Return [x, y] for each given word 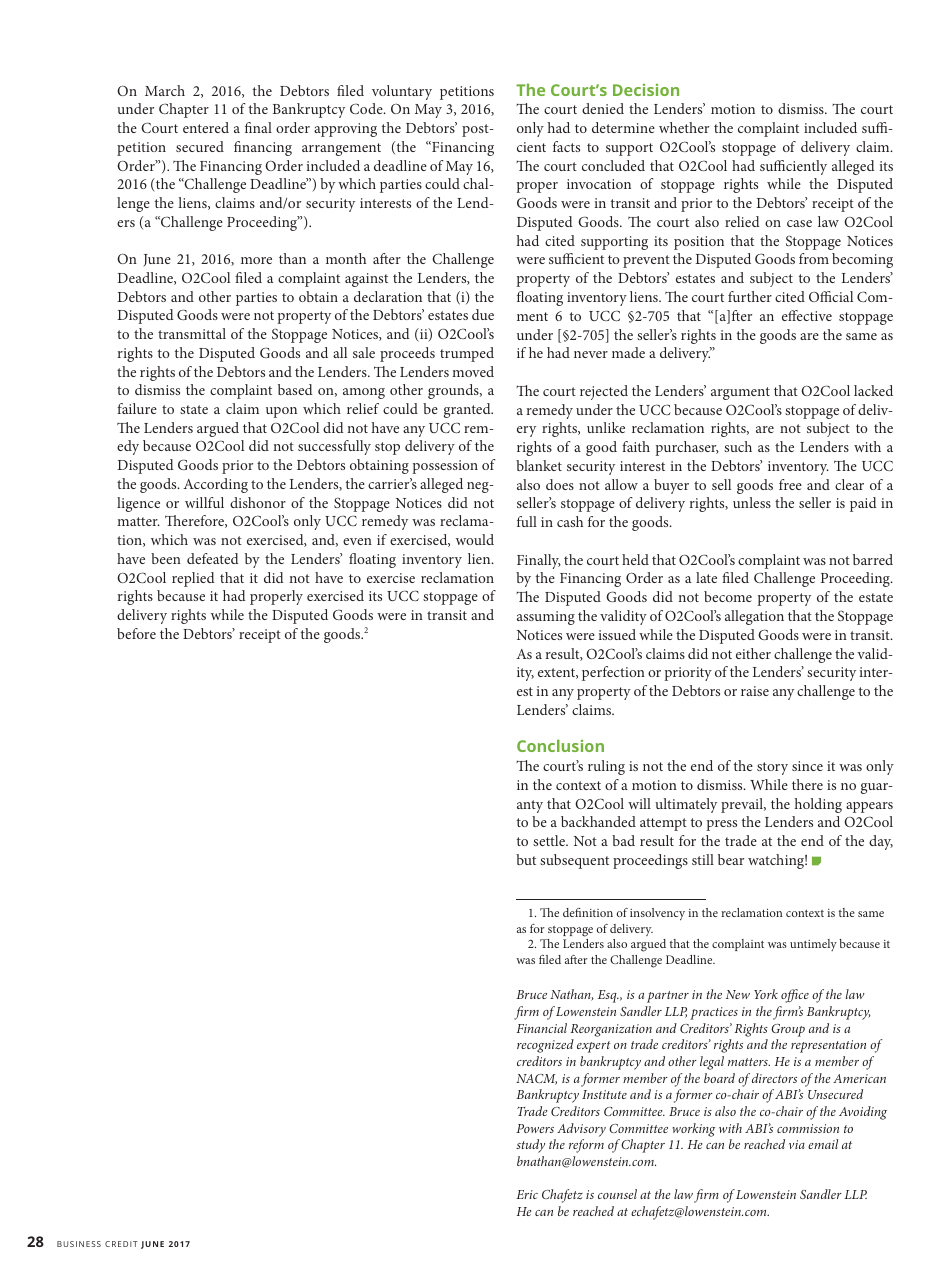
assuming [546, 618]
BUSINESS [79, 1244]
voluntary [402, 92]
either [753, 653]
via [797, 1144]
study [530, 1146]
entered [206, 127]
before [136, 633]
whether [684, 127]
